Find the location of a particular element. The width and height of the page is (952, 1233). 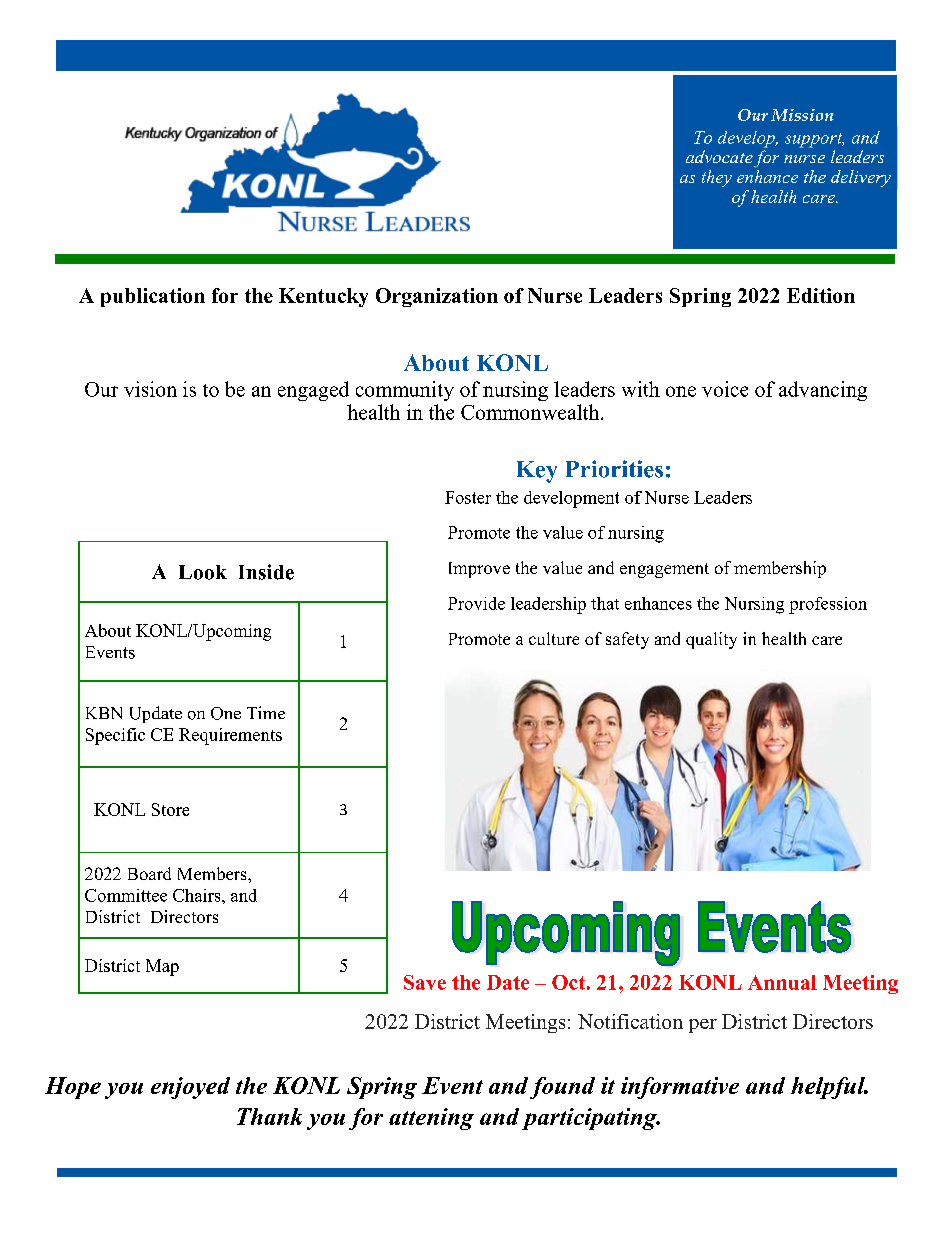

enjoyed is located at coordinates (190, 1088).
